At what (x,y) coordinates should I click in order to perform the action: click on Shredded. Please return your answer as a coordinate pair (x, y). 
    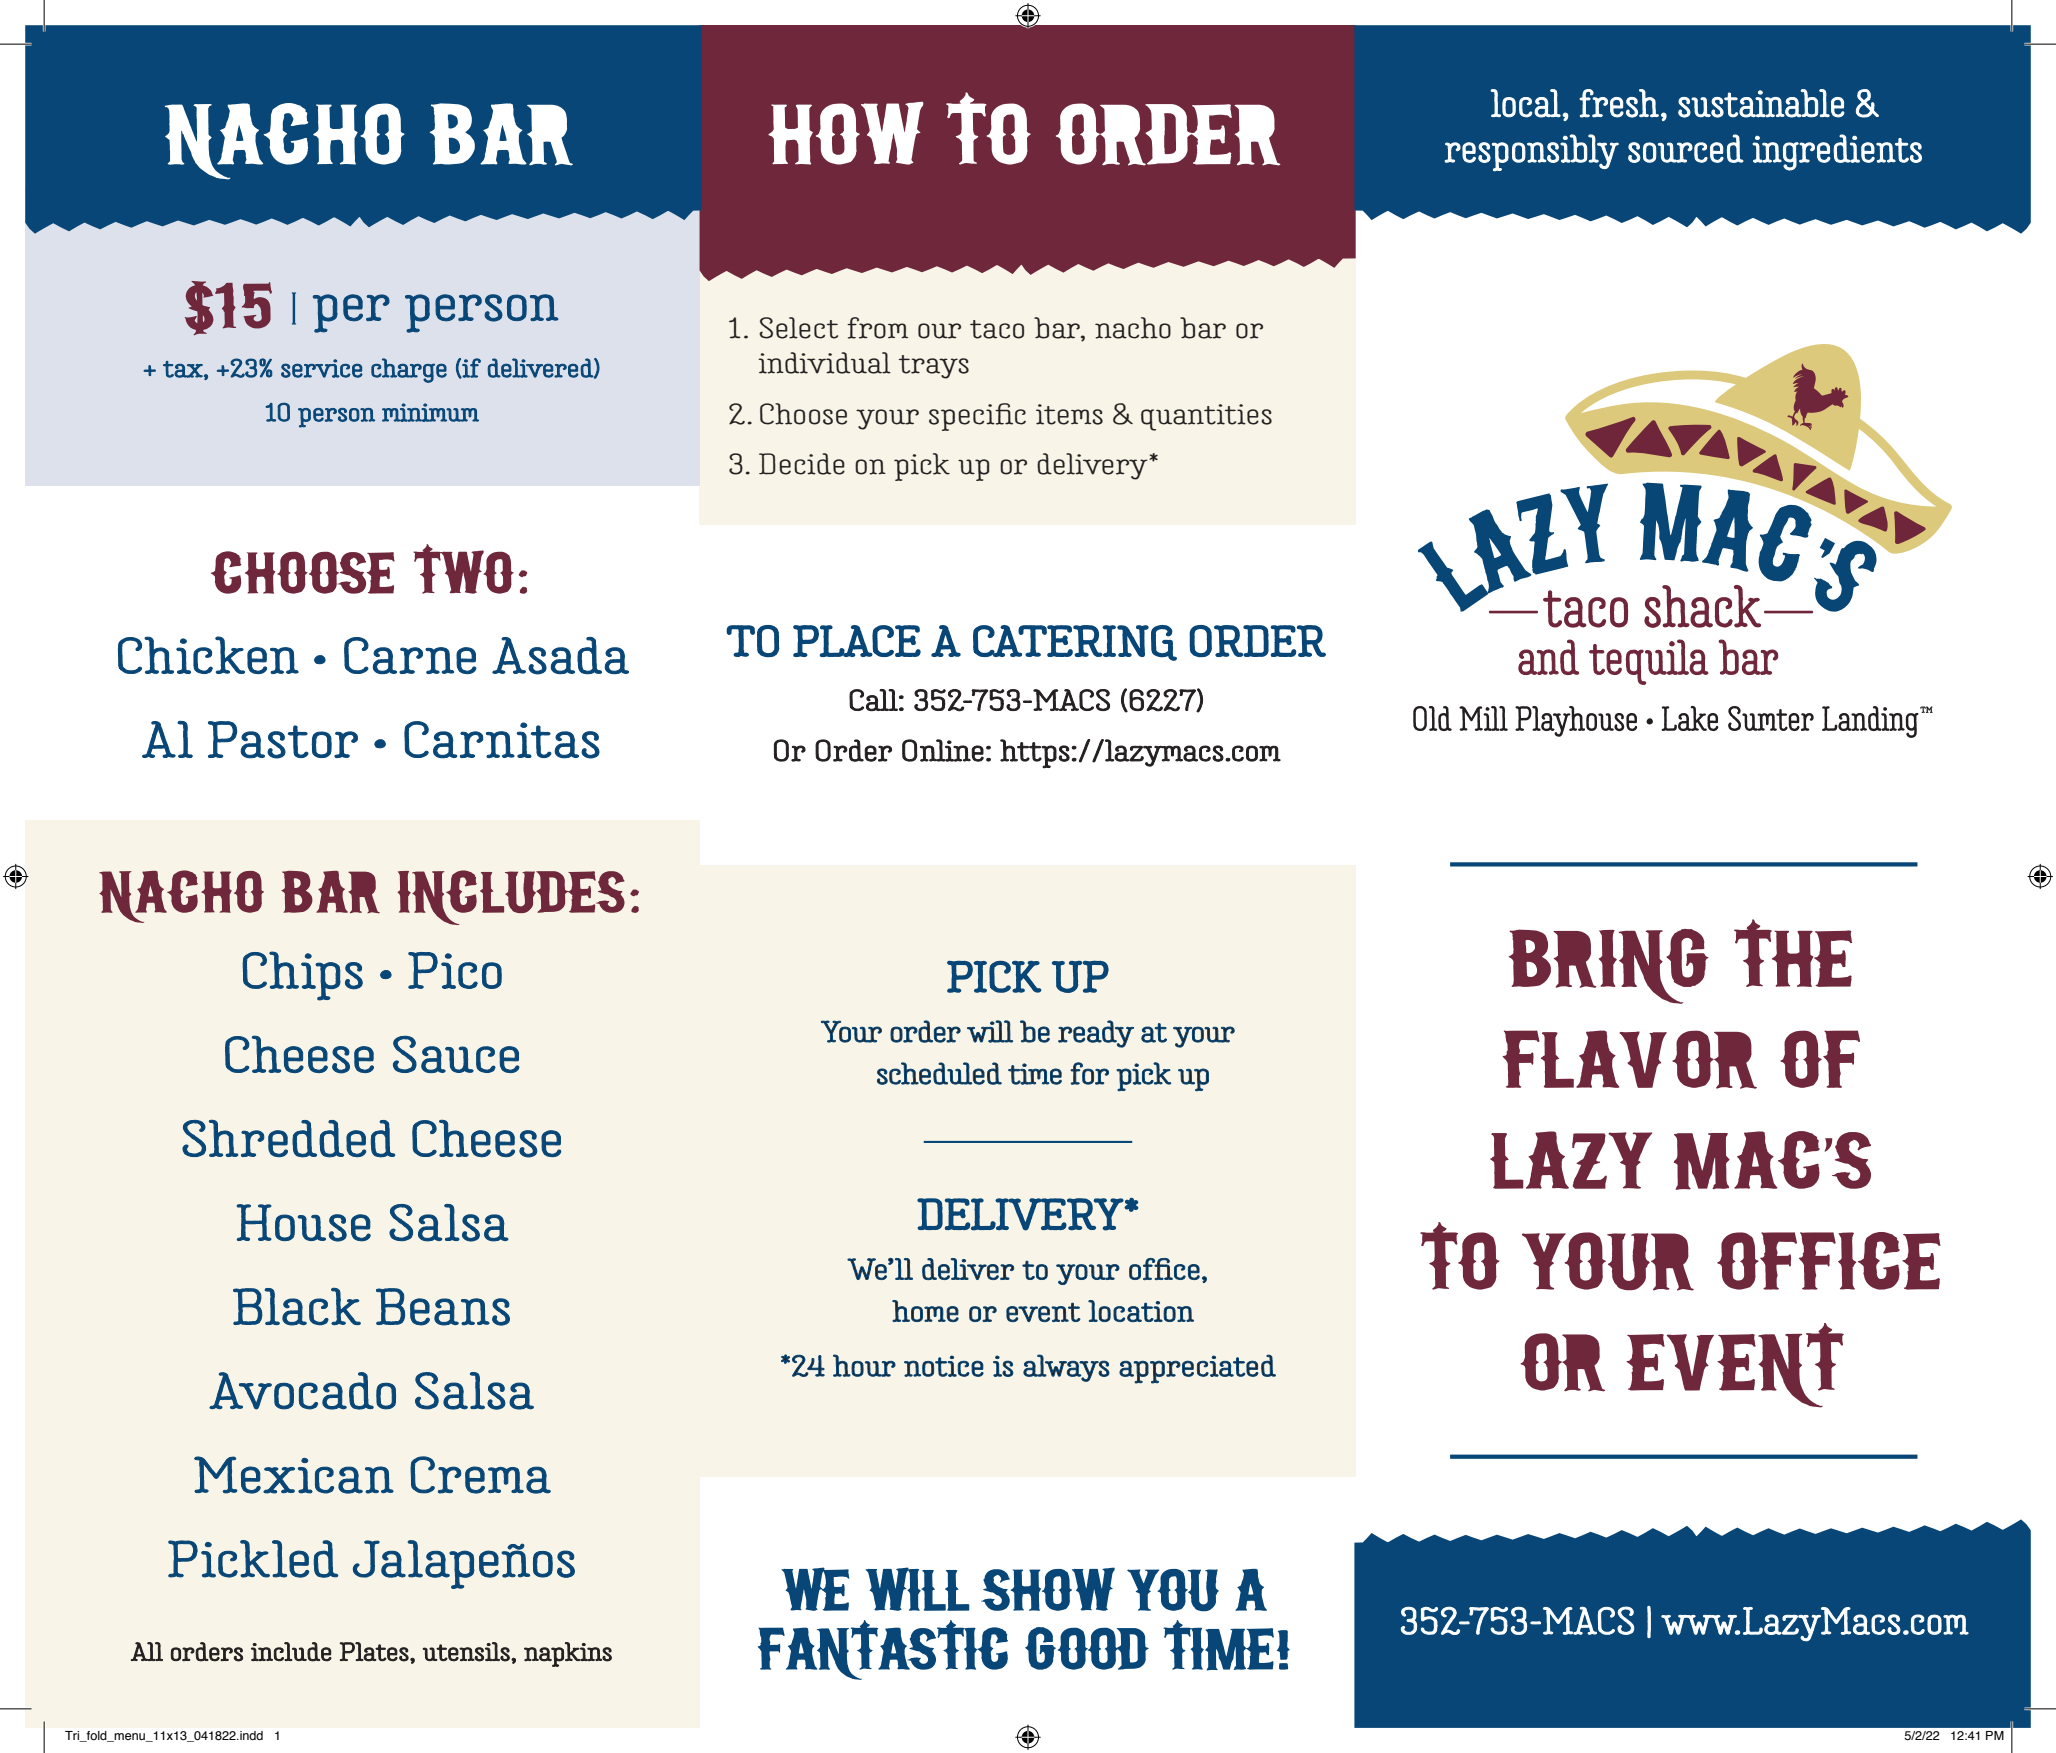
    Looking at the image, I should click on (288, 1139).
